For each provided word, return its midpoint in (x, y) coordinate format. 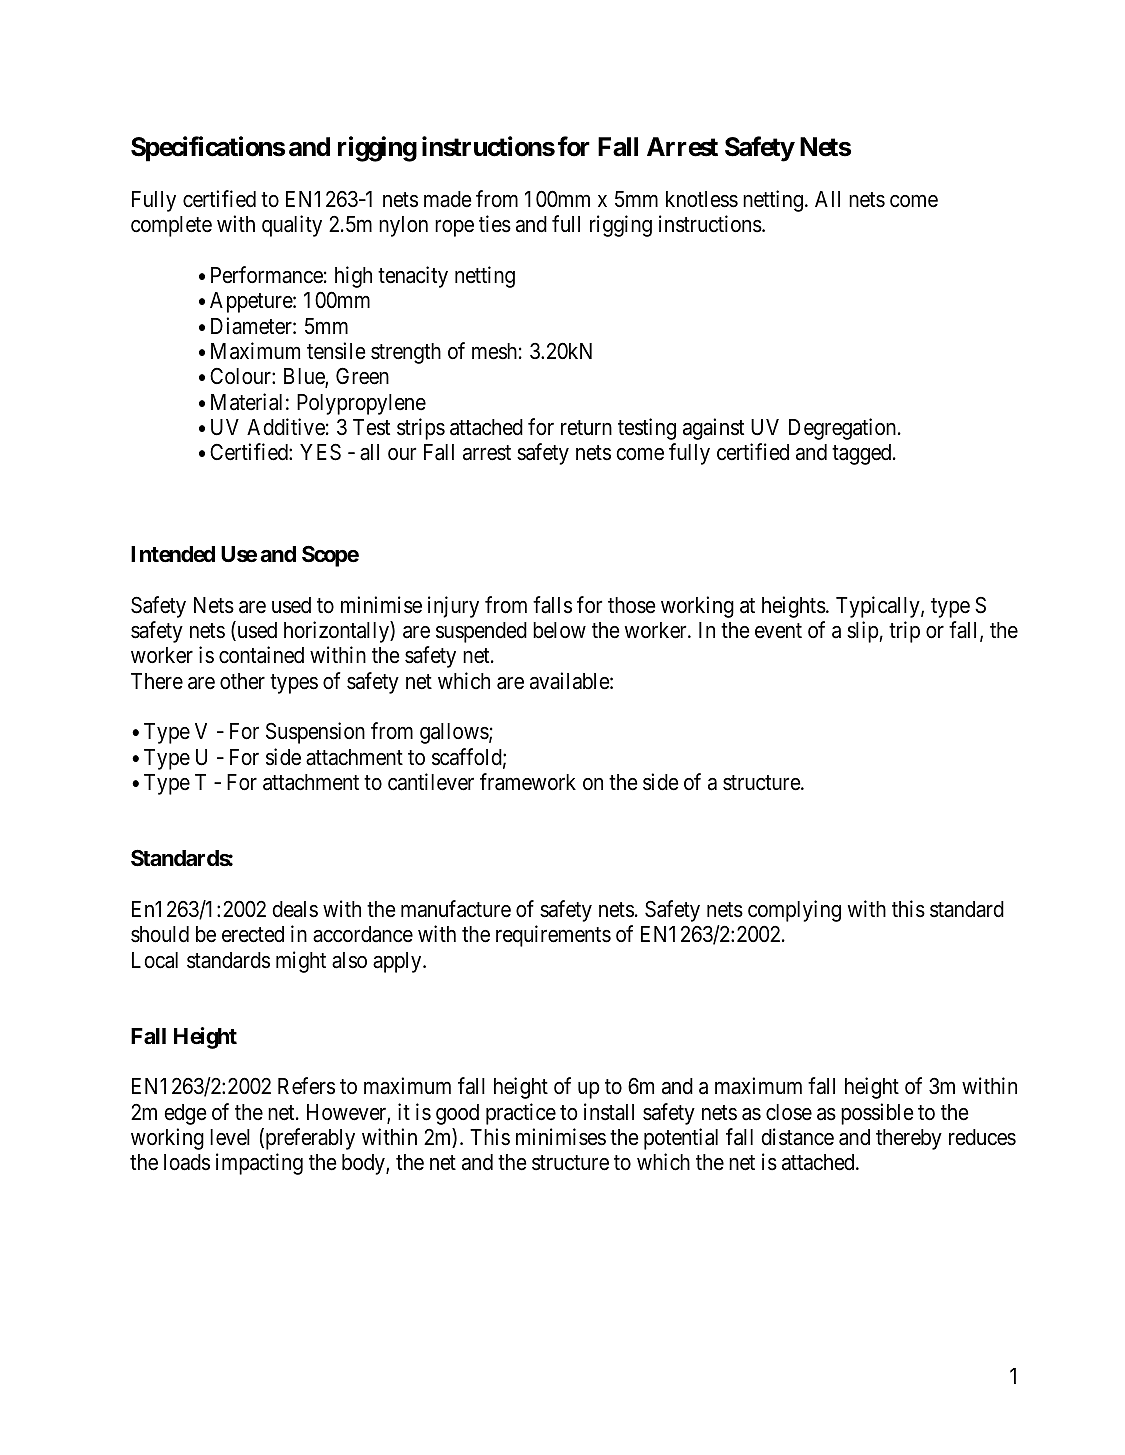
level (230, 1137)
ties (495, 224)
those (632, 605)
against (713, 429)
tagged (863, 454)
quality (292, 226)
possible (877, 1114)
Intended (173, 554)
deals (295, 909)
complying (794, 911)
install (609, 1112)
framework (528, 782)
